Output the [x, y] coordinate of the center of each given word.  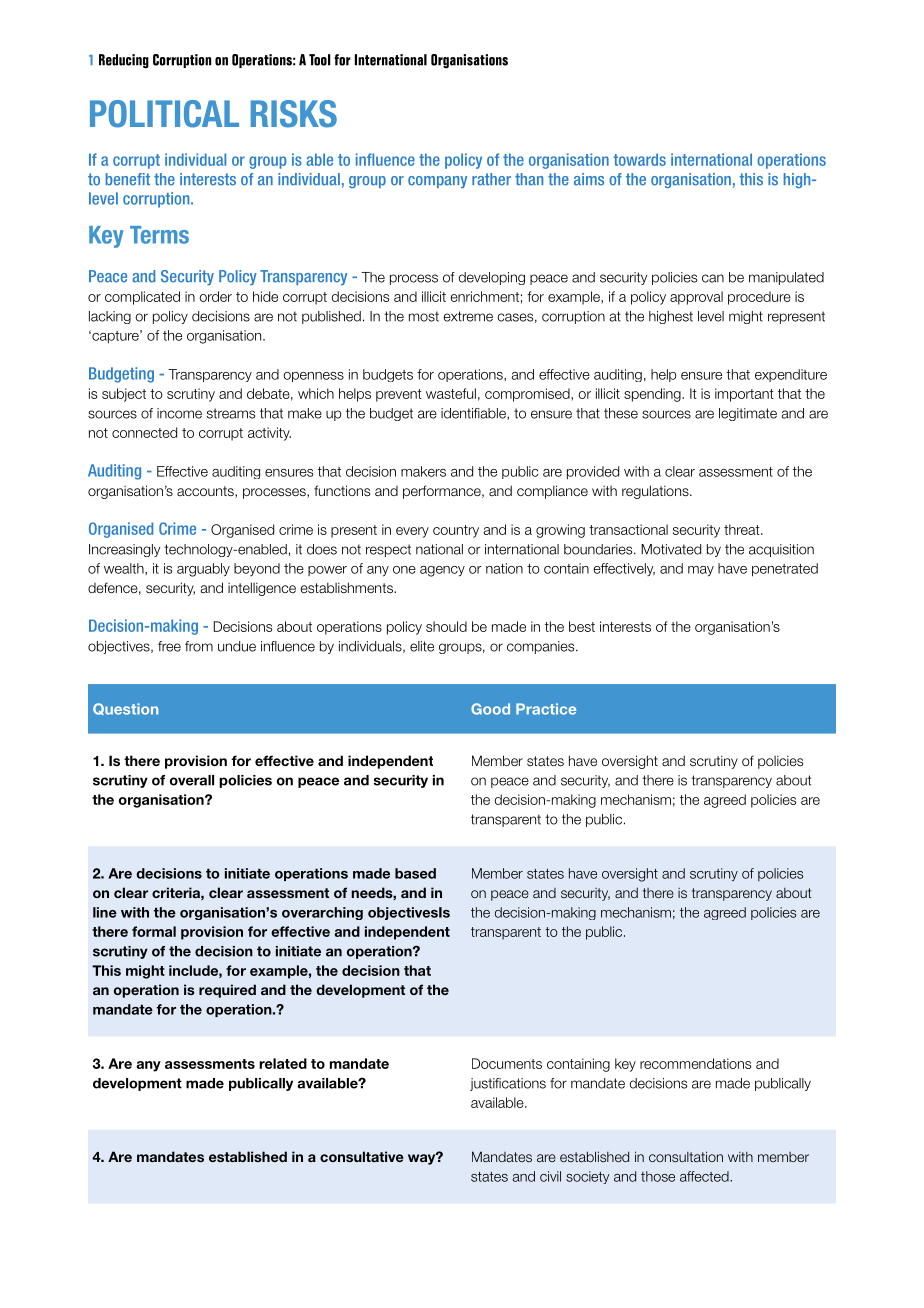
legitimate [748, 414]
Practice [546, 709]
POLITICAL [164, 114]
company [437, 182]
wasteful [451, 393]
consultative [362, 1156]
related [283, 1063]
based [415, 873]
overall [192, 780]
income [179, 413]
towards [639, 159]
